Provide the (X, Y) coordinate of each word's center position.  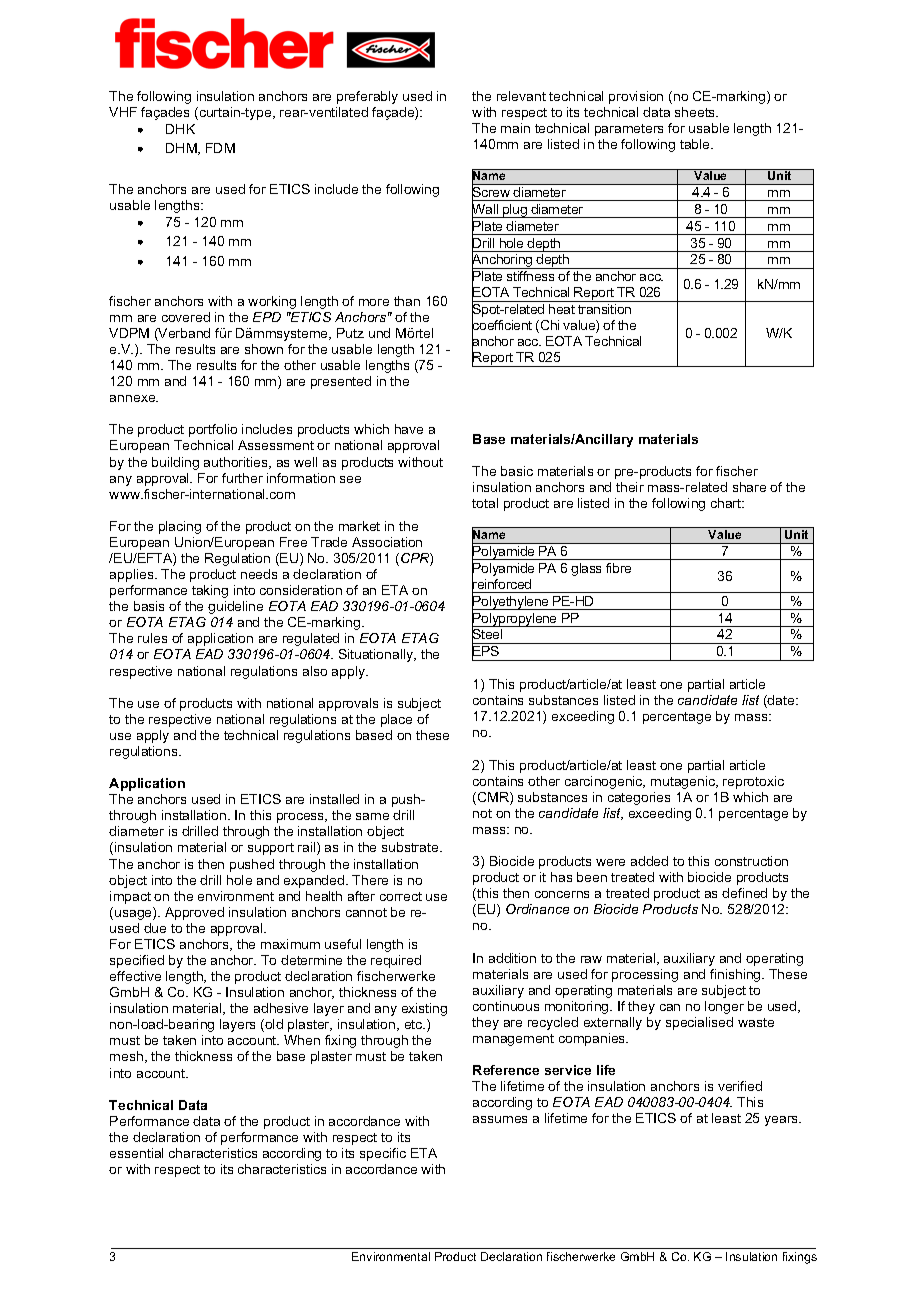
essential (136, 1153)
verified (740, 1086)
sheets (696, 112)
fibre (618, 568)
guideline (235, 607)
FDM (220, 148)
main (515, 128)
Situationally (377, 655)
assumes (500, 1119)
